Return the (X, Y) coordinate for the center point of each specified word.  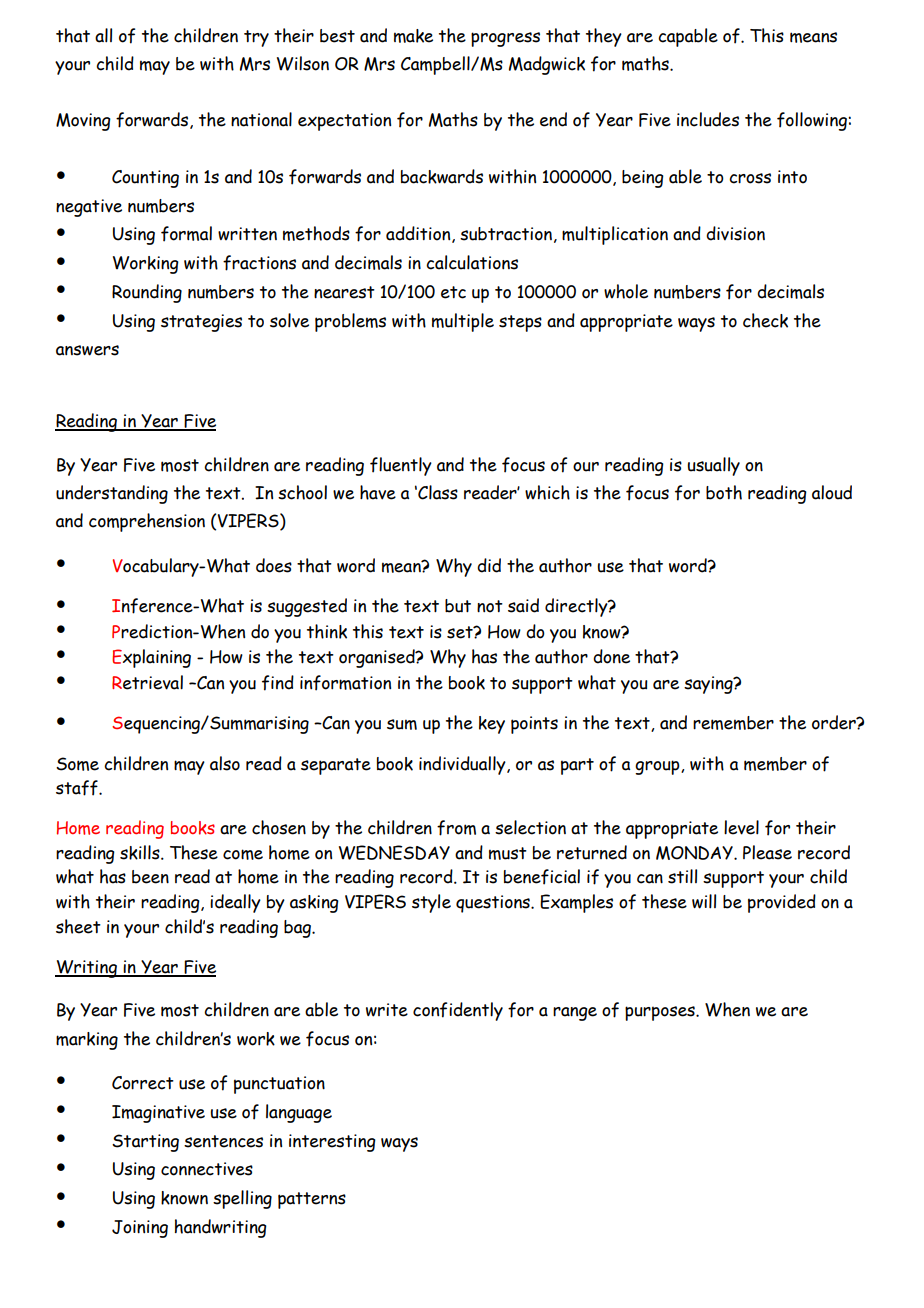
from (456, 828)
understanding (112, 494)
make (413, 36)
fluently (401, 466)
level (741, 827)
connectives (207, 1169)
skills (141, 852)
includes (708, 119)
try (256, 38)
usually (713, 466)
